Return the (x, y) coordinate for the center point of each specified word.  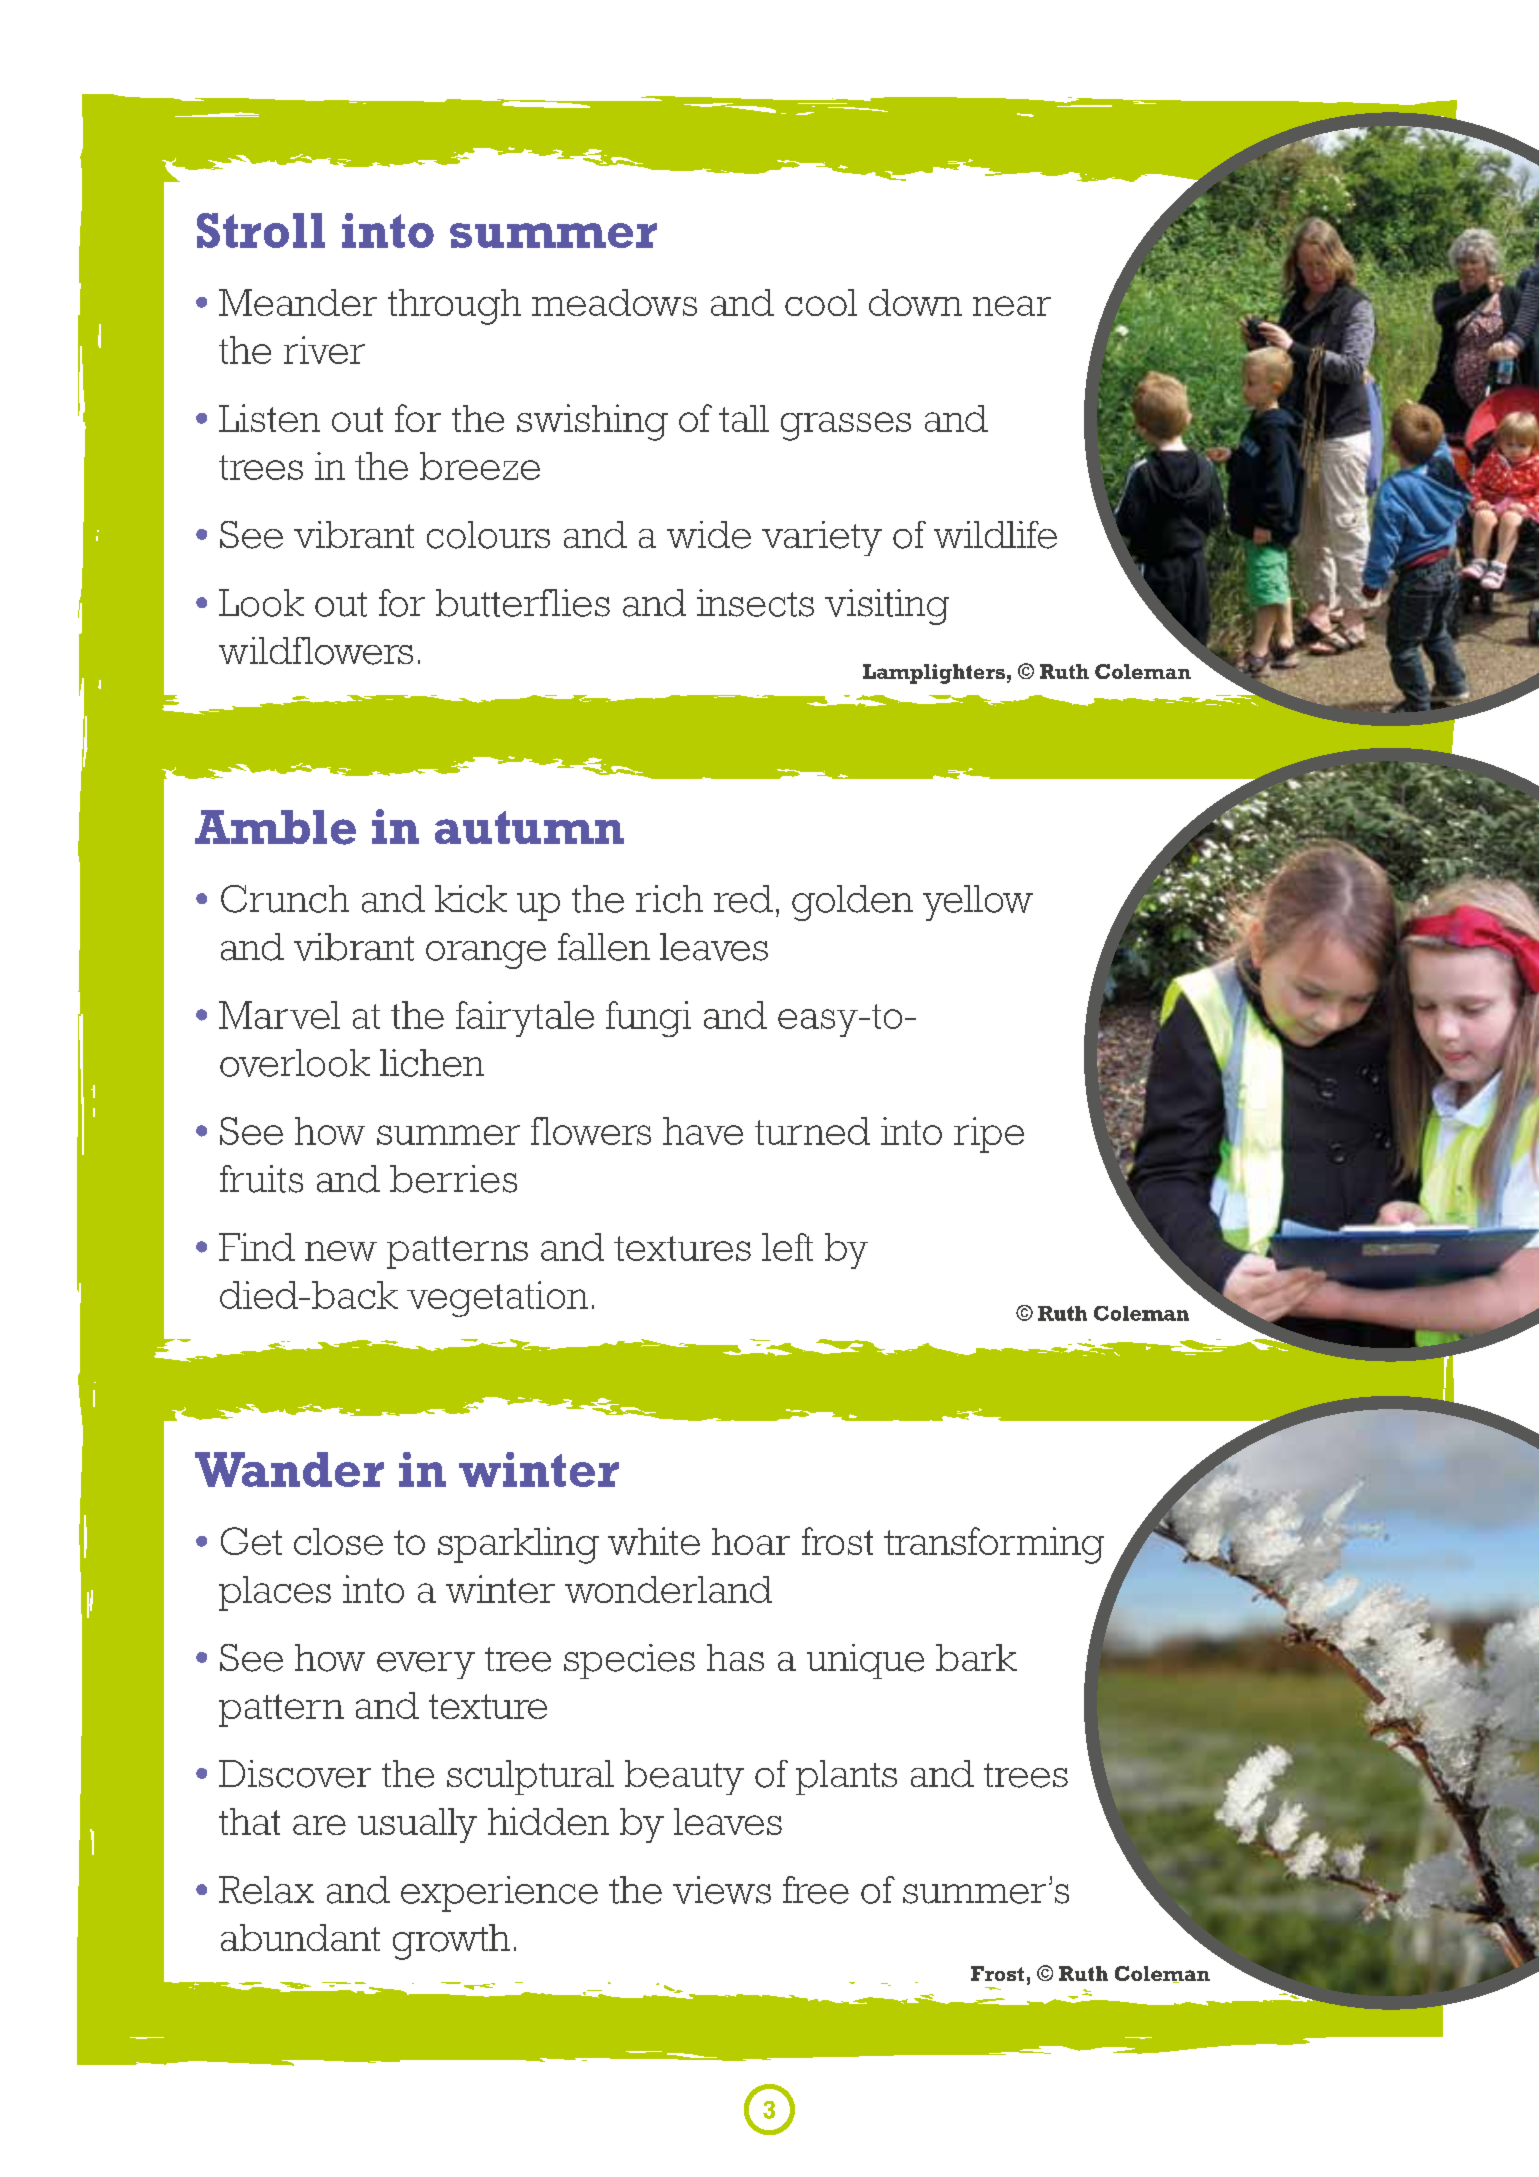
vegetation (497, 1299)
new (341, 1251)
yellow (978, 903)
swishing (592, 422)
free (816, 1890)
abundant (300, 1937)
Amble (275, 827)
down (915, 302)
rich (669, 899)
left (787, 1247)
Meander (298, 302)
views (722, 1890)
